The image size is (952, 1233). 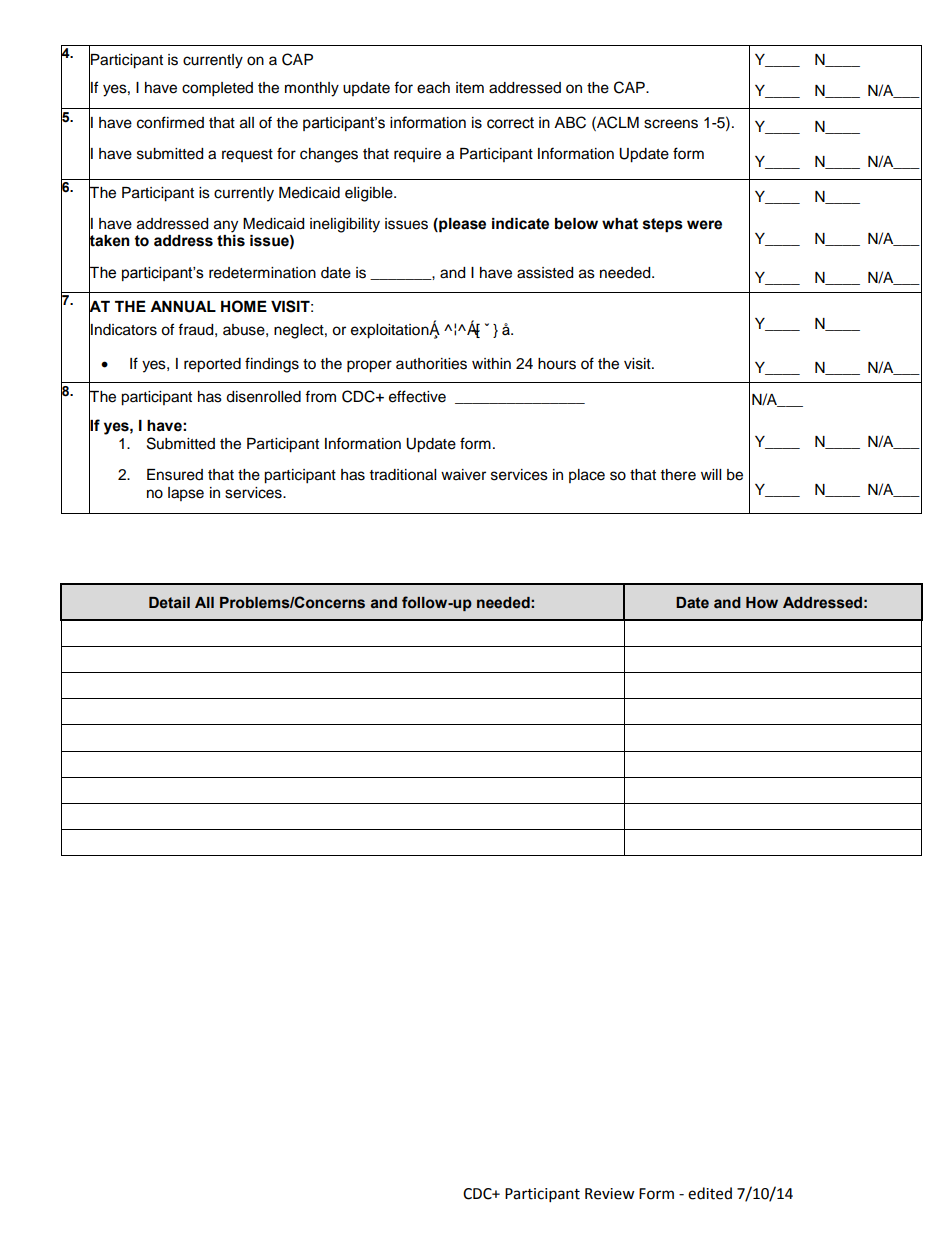 What do you see at coordinates (463, 475) in the screenshot?
I see `waiver` at bounding box center [463, 475].
